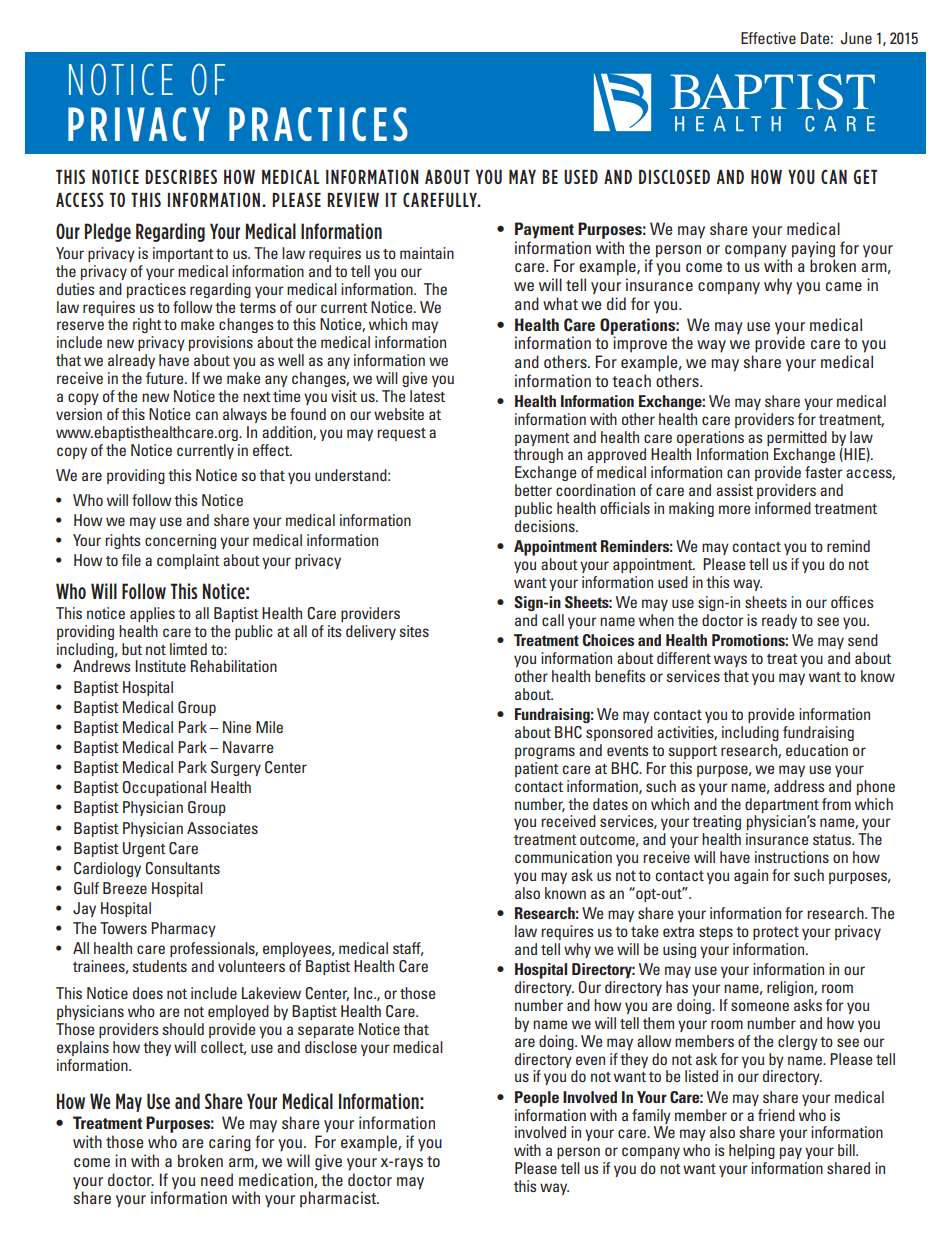  I want to click on REVIEW, so click(353, 200).
